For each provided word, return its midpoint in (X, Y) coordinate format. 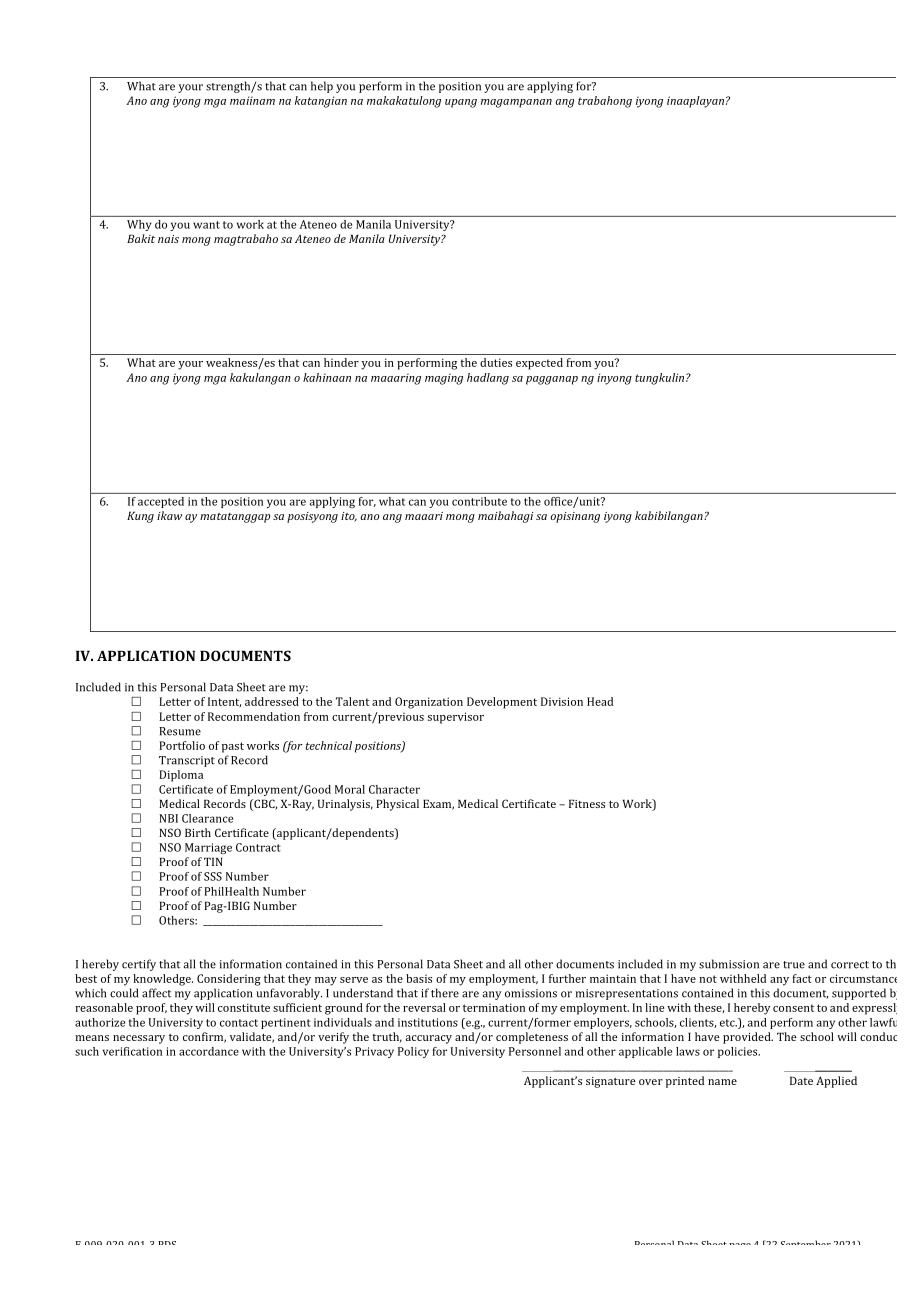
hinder (341, 362)
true (794, 965)
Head (600, 701)
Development (502, 703)
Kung (140, 517)
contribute (479, 501)
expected (539, 364)
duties (496, 362)
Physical (397, 805)
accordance (209, 1051)
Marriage (208, 848)
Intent (224, 702)
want (206, 225)
